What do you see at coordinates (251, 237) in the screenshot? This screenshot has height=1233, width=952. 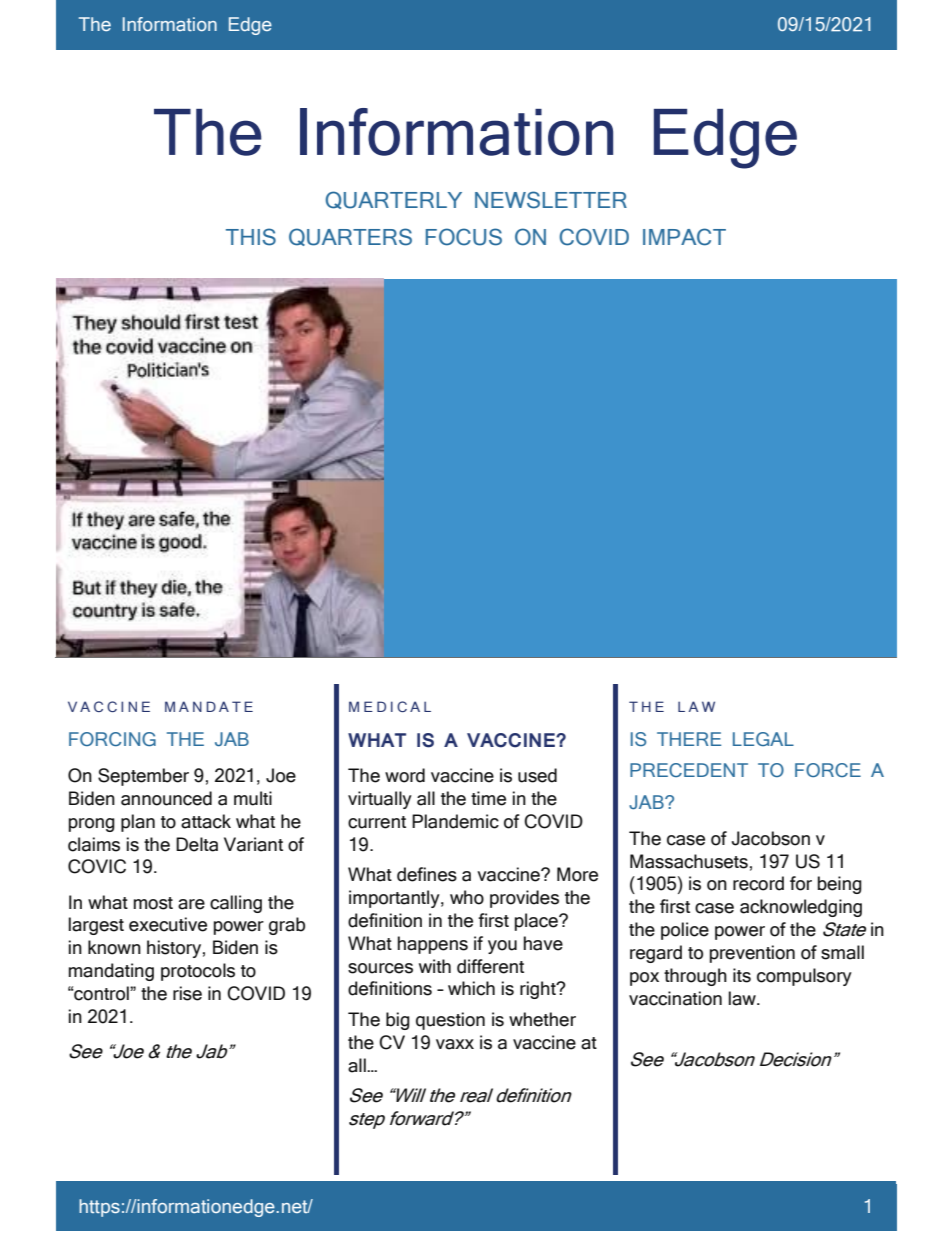 I see `THIS` at bounding box center [251, 237].
